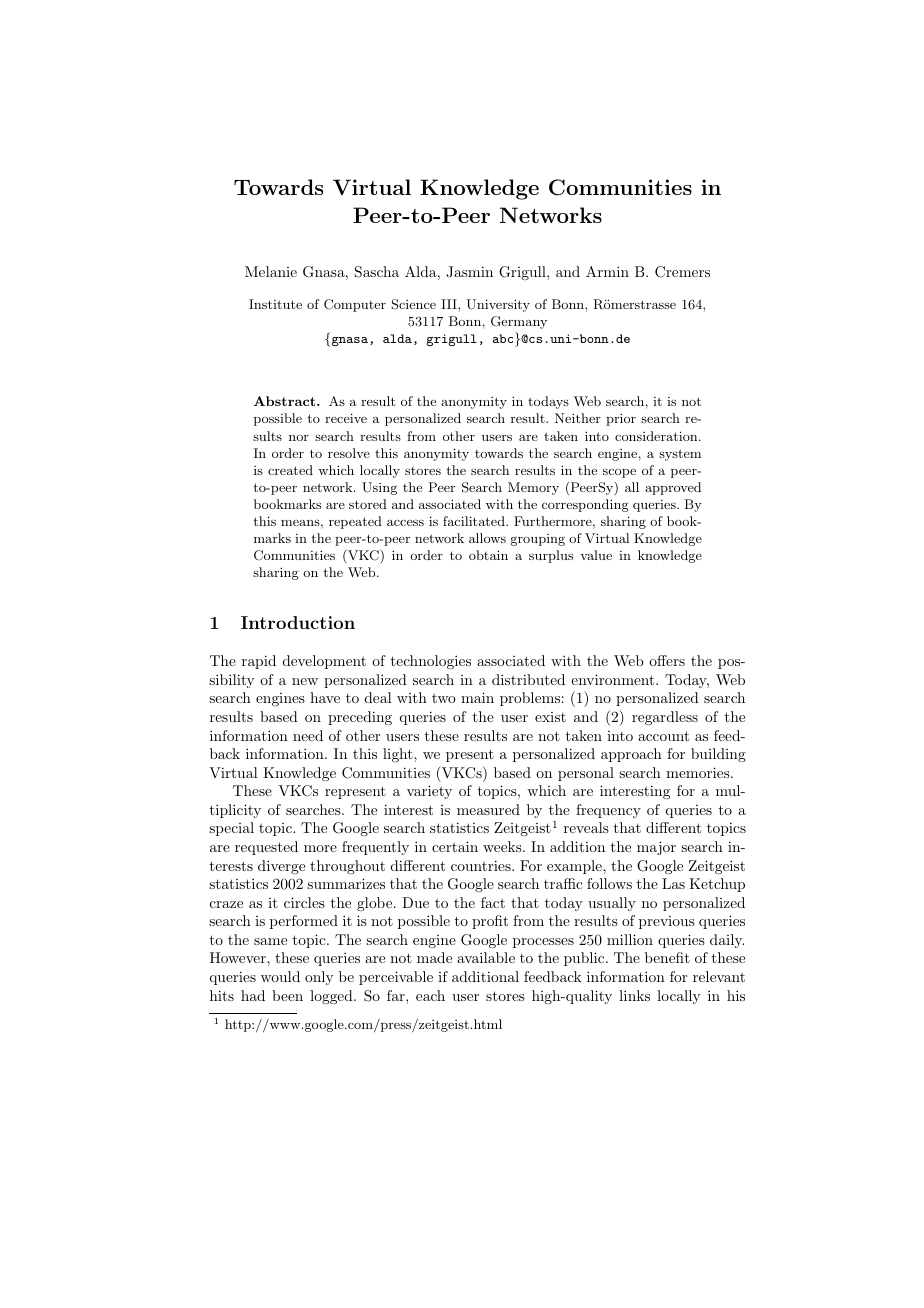  Describe the element at coordinates (667, 660) in the document. I see `offers` at that location.
